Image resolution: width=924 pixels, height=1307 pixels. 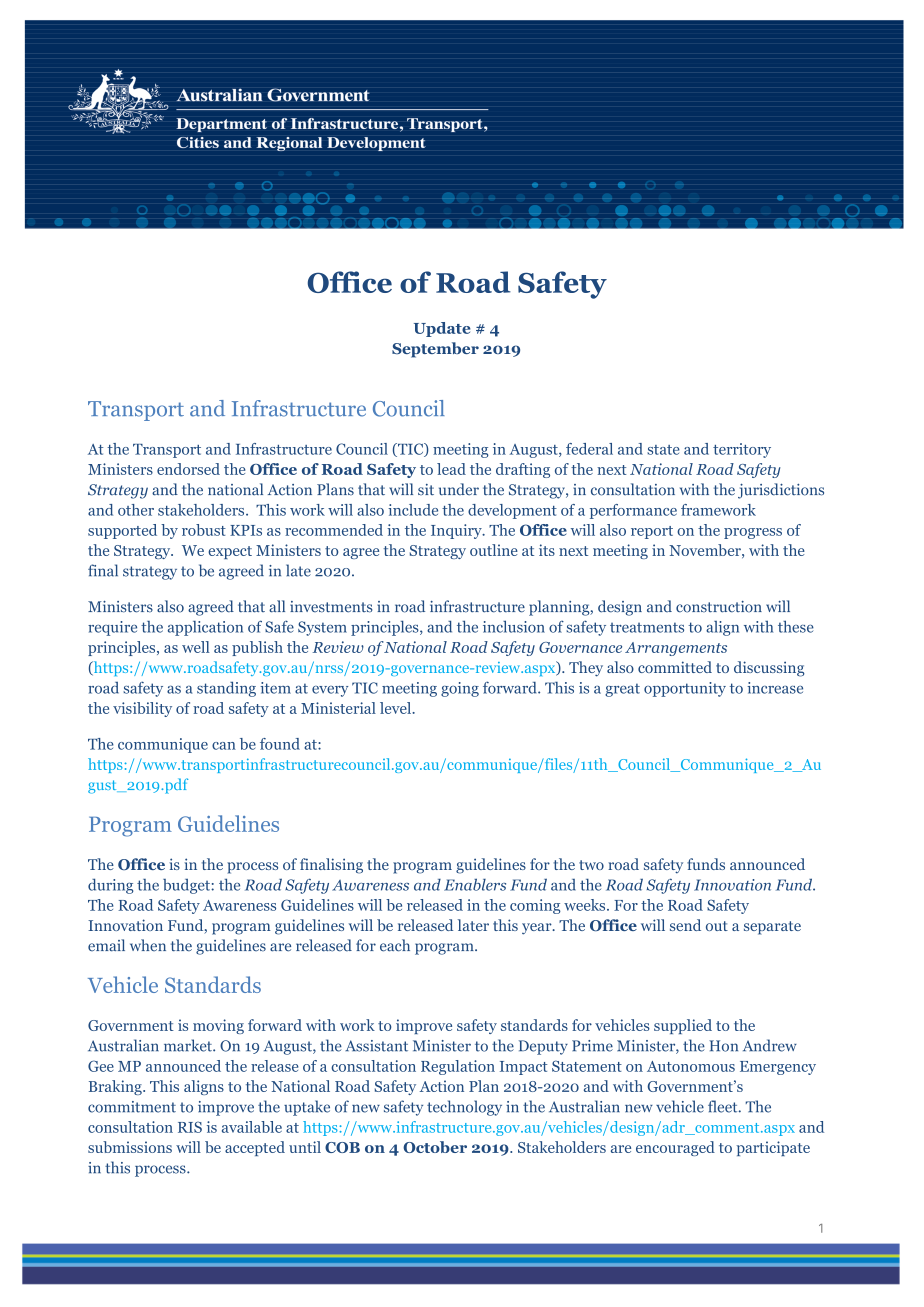 I want to click on during, so click(x=110, y=886).
